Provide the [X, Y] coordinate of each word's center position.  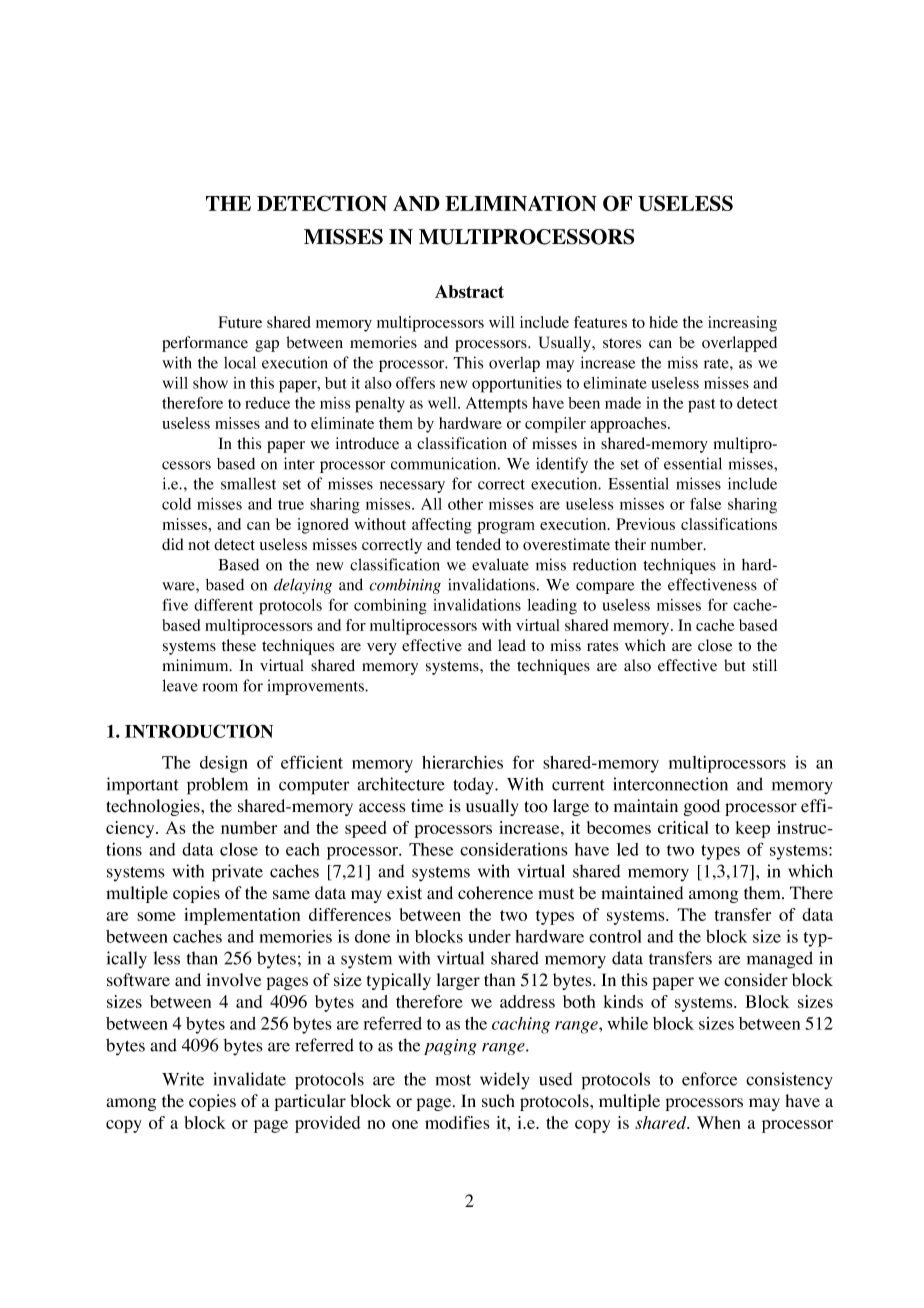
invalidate [249, 1079]
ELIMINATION [521, 203]
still [765, 665]
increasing [742, 324]
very [382, 649]
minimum [197, 665]
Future [240, 322]
